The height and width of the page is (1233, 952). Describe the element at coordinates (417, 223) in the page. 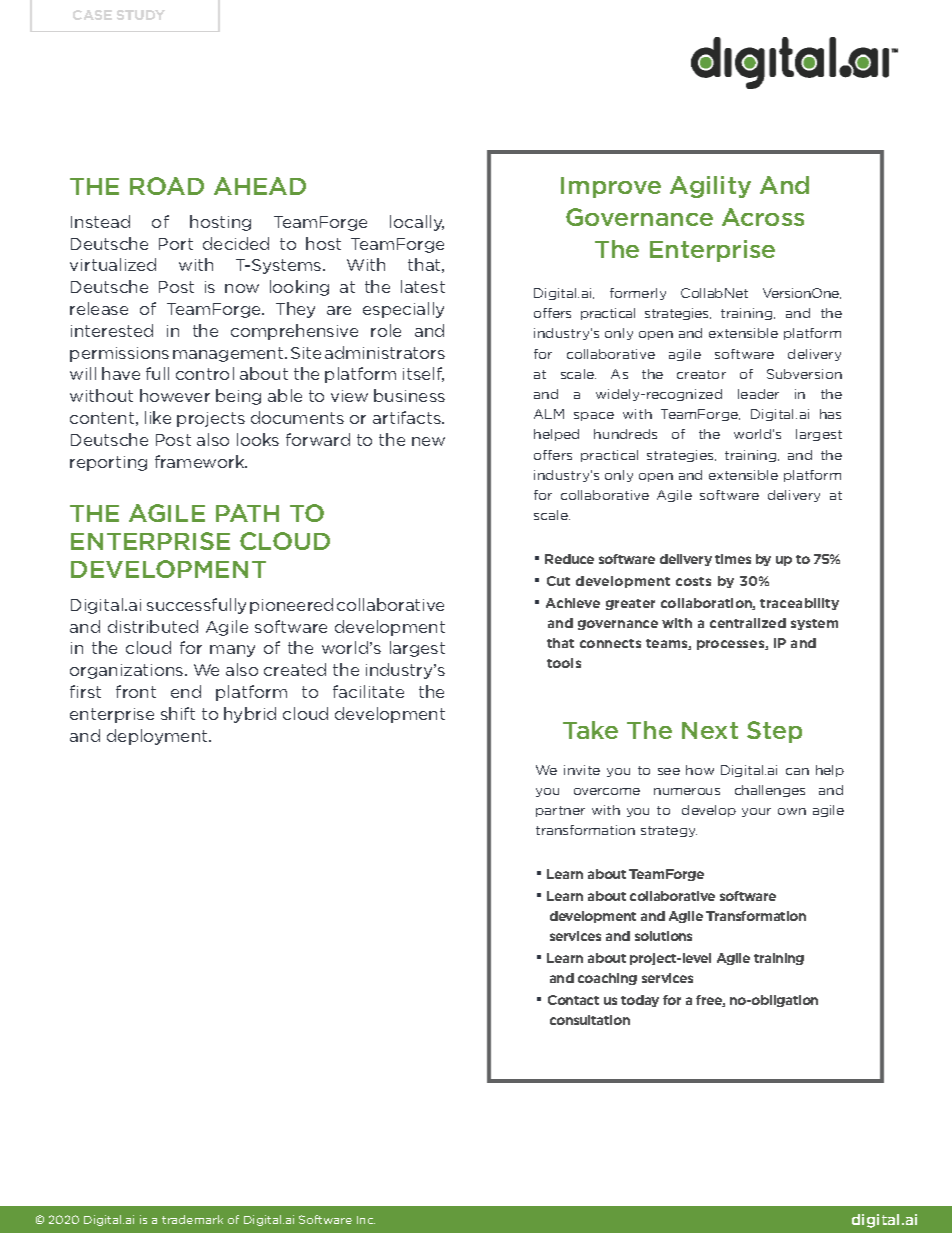

I see `locally` at that location.
